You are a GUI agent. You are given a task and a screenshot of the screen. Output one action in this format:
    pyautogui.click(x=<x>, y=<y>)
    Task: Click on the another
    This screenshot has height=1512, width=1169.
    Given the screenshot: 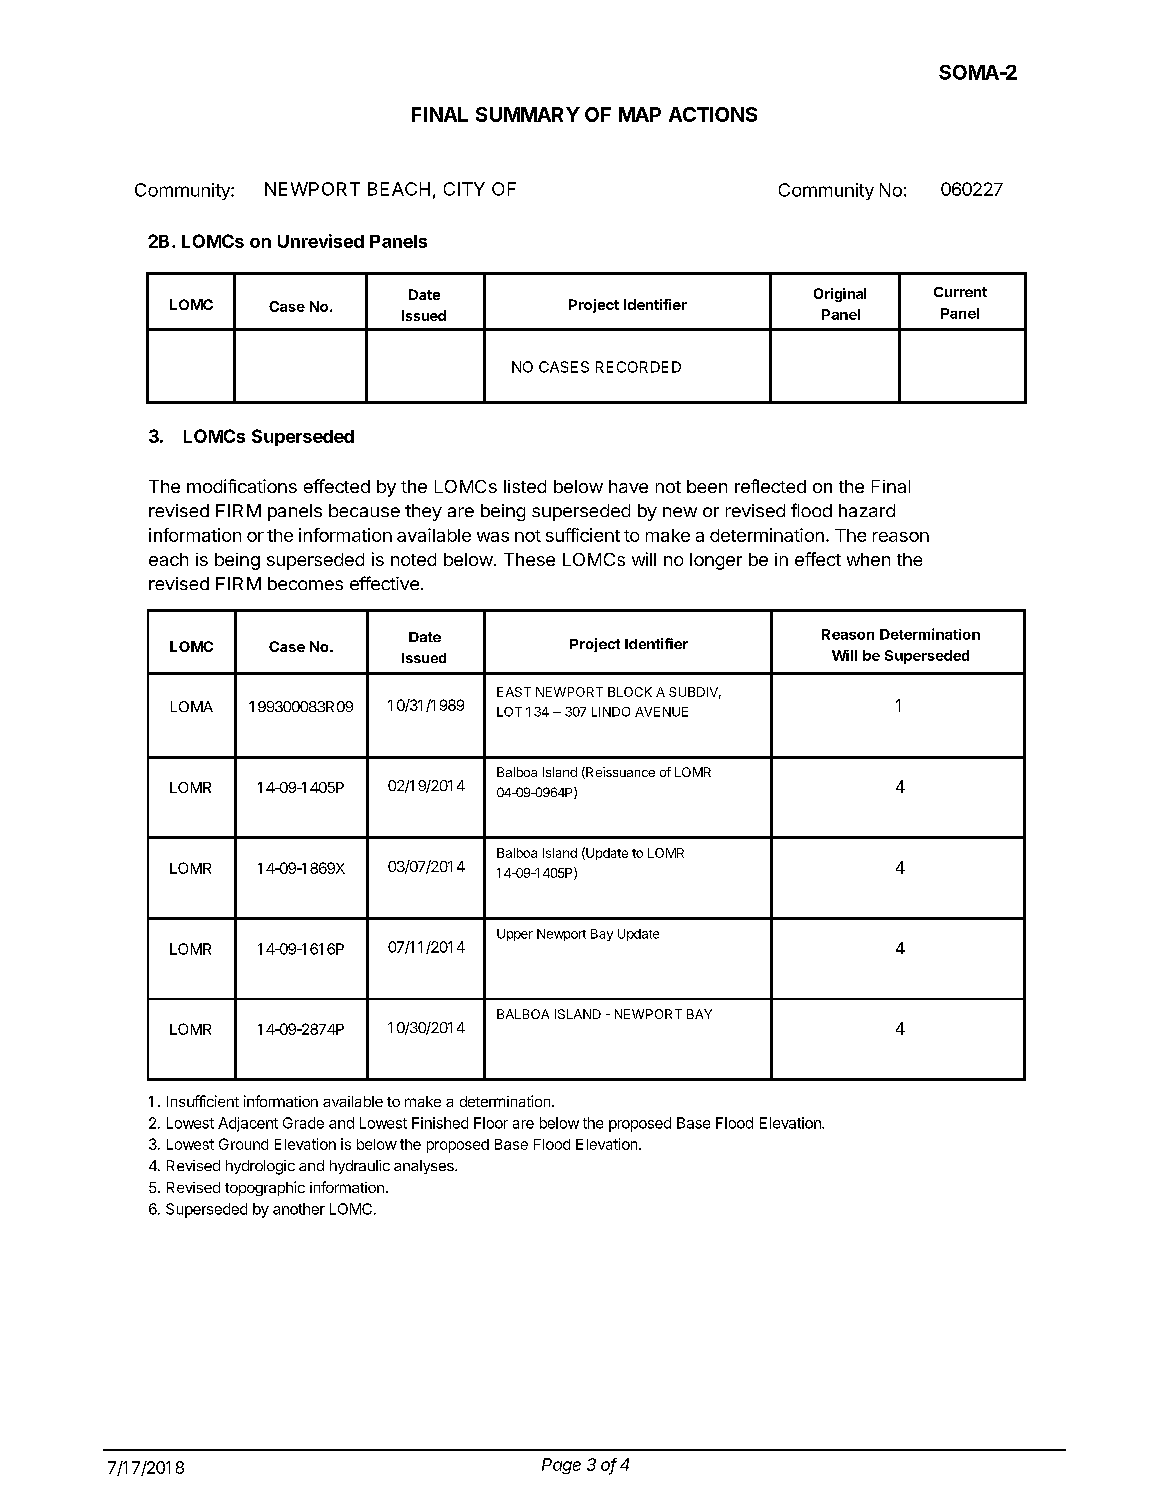 What is the action you would take?
    pyautogui.click(x=299, y=1209)
